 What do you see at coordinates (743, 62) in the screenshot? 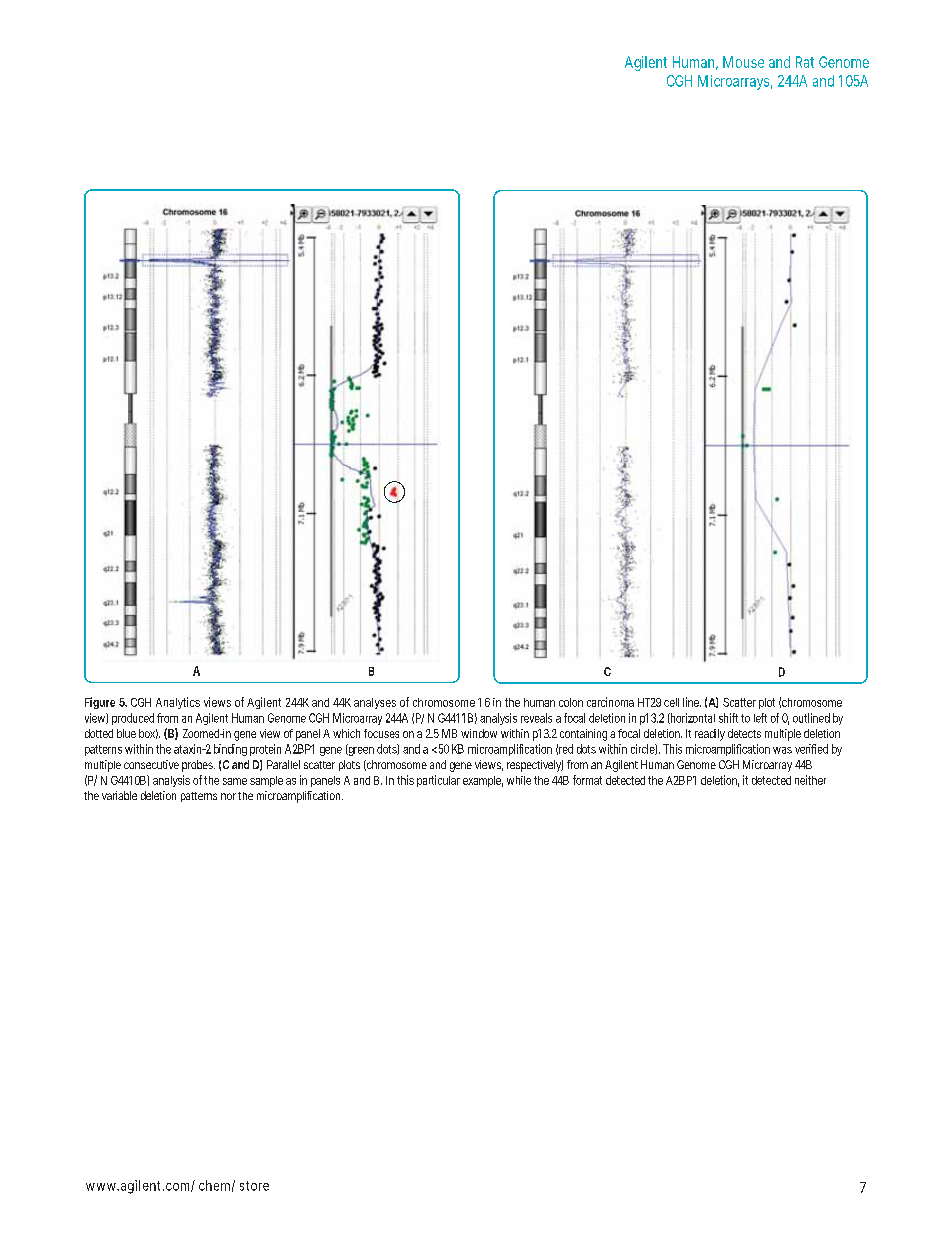
I see `Mouse` at bounding box center [743, 62].
